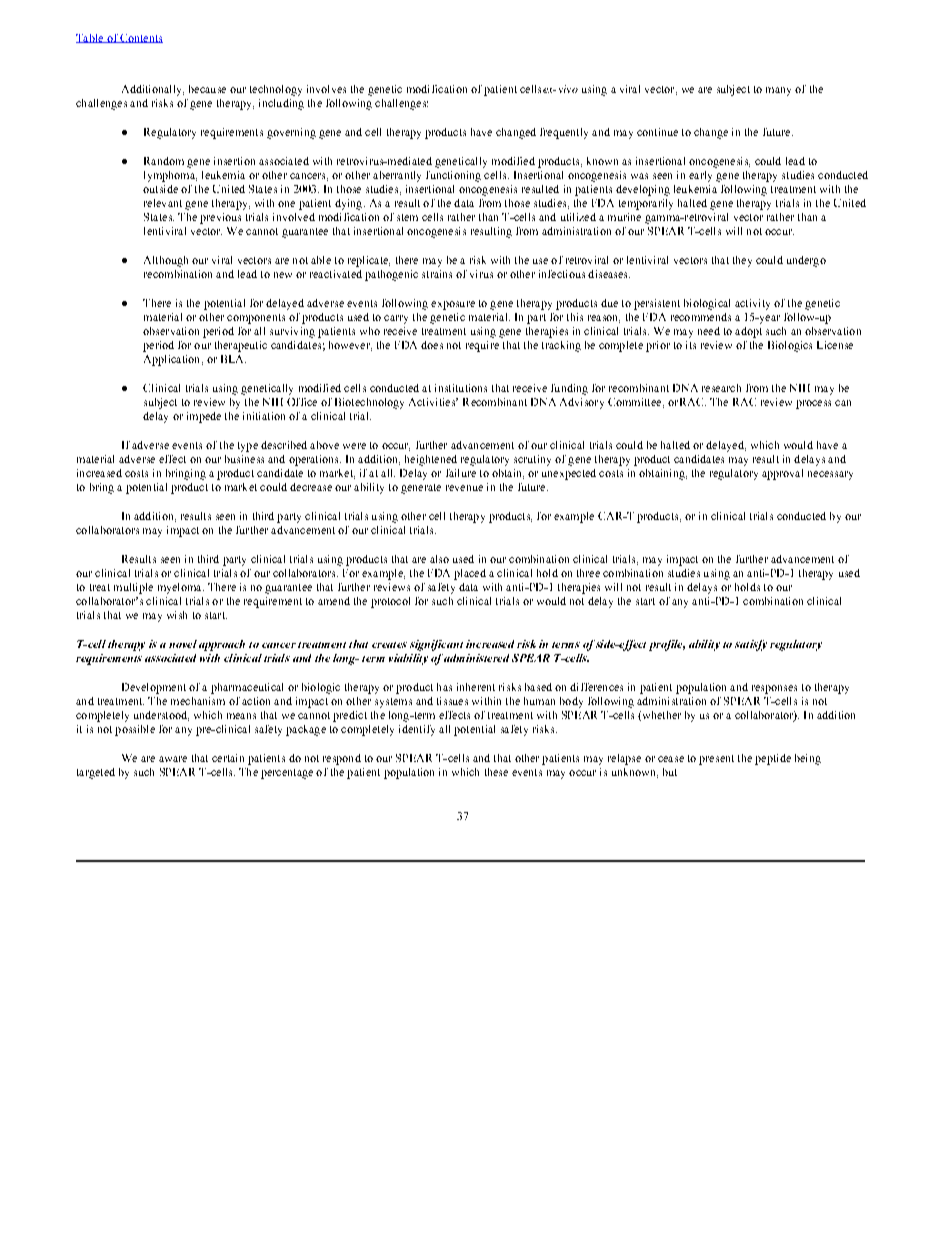  I want to click on because, so click(207, 89).
